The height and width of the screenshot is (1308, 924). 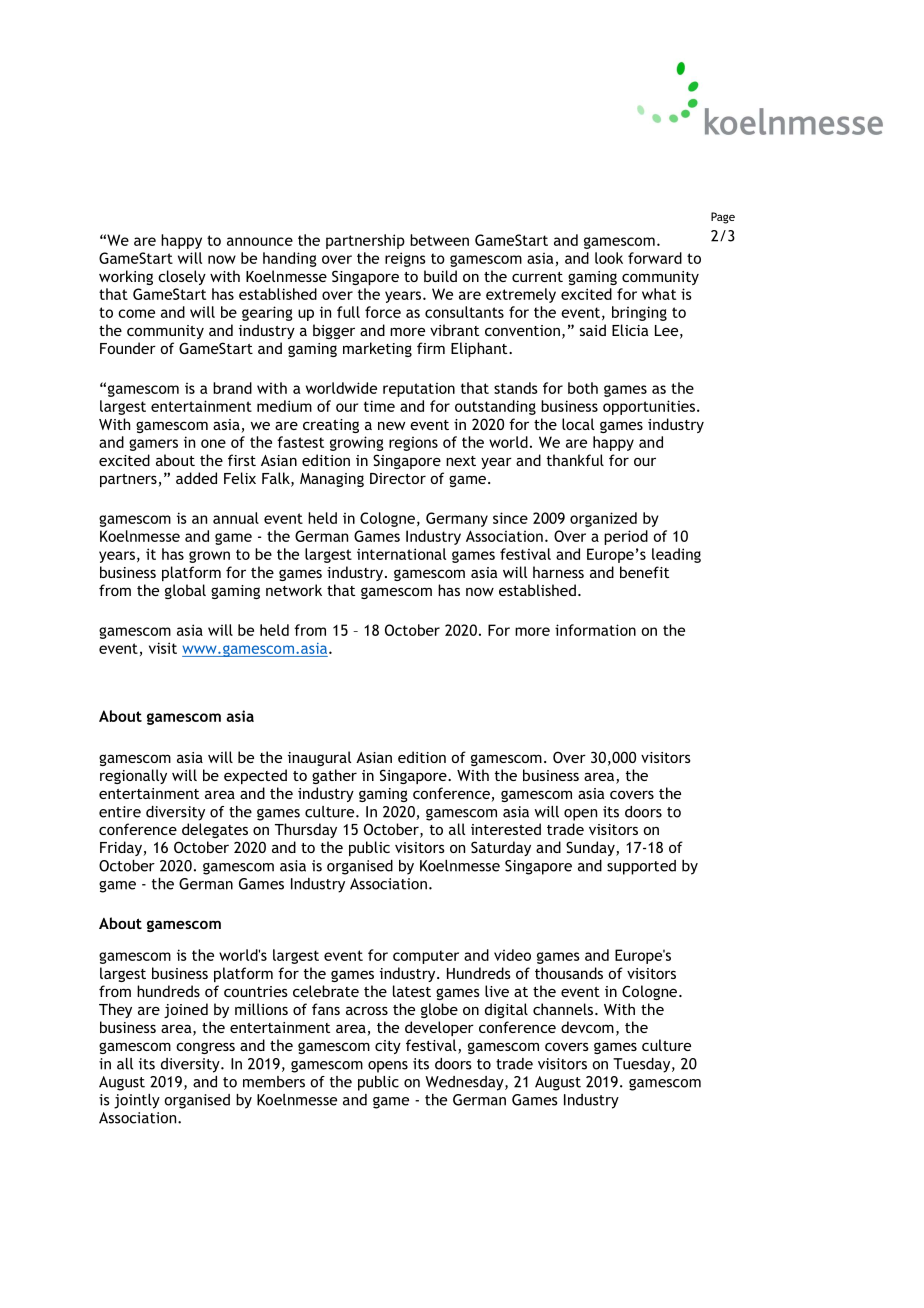 What do you see at coordinates (626, 537) in the screenshot?
I see `period` at bounding box center [626, 537].
